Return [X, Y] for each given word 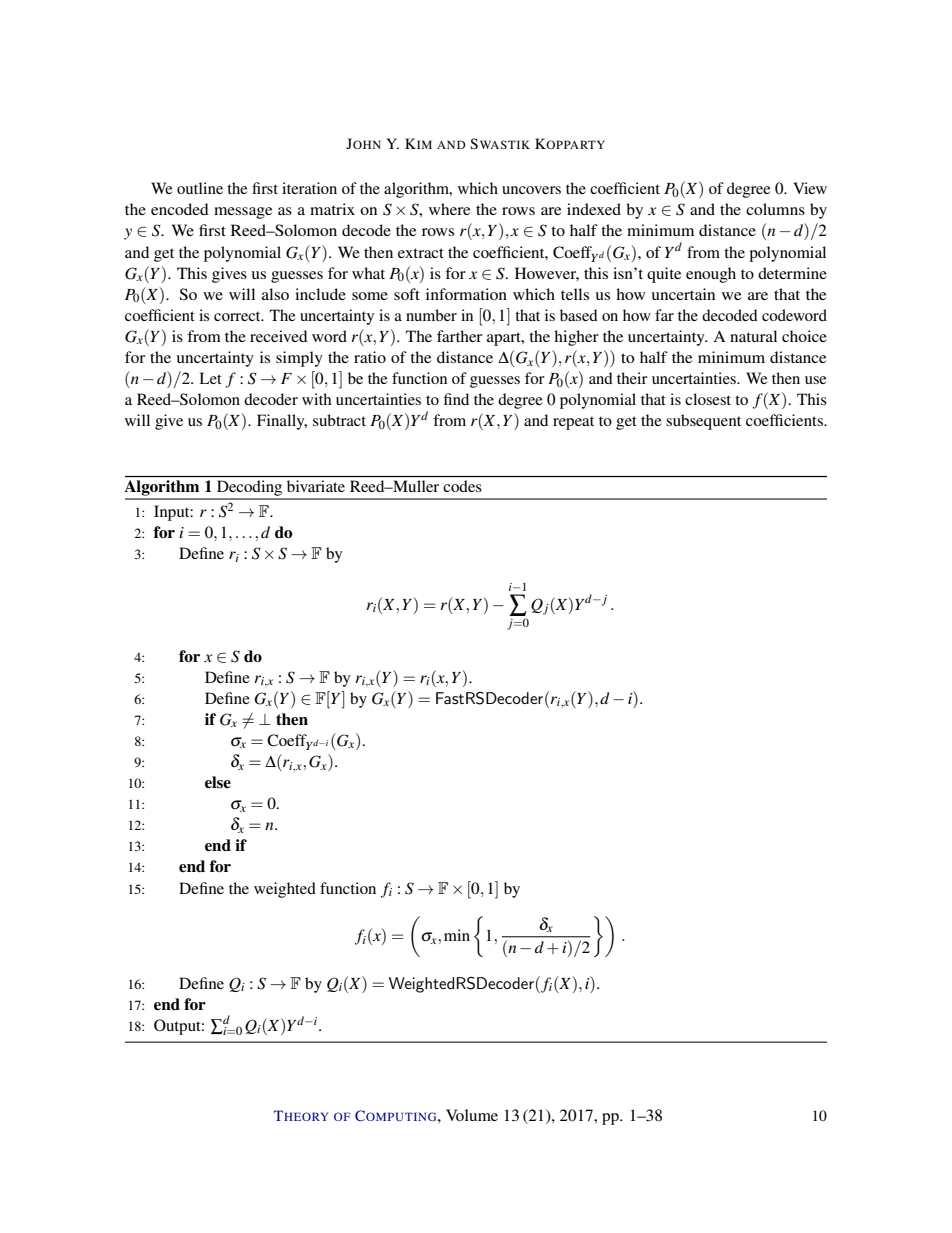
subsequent [703, 422]
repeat [573, 423]
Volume [472, 1115]
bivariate [316, 486]
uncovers [531, 190]
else [218, 782]
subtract [339, 420]
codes [462, 486]
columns [775, 209]
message [243, 213]
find [456, 399]
